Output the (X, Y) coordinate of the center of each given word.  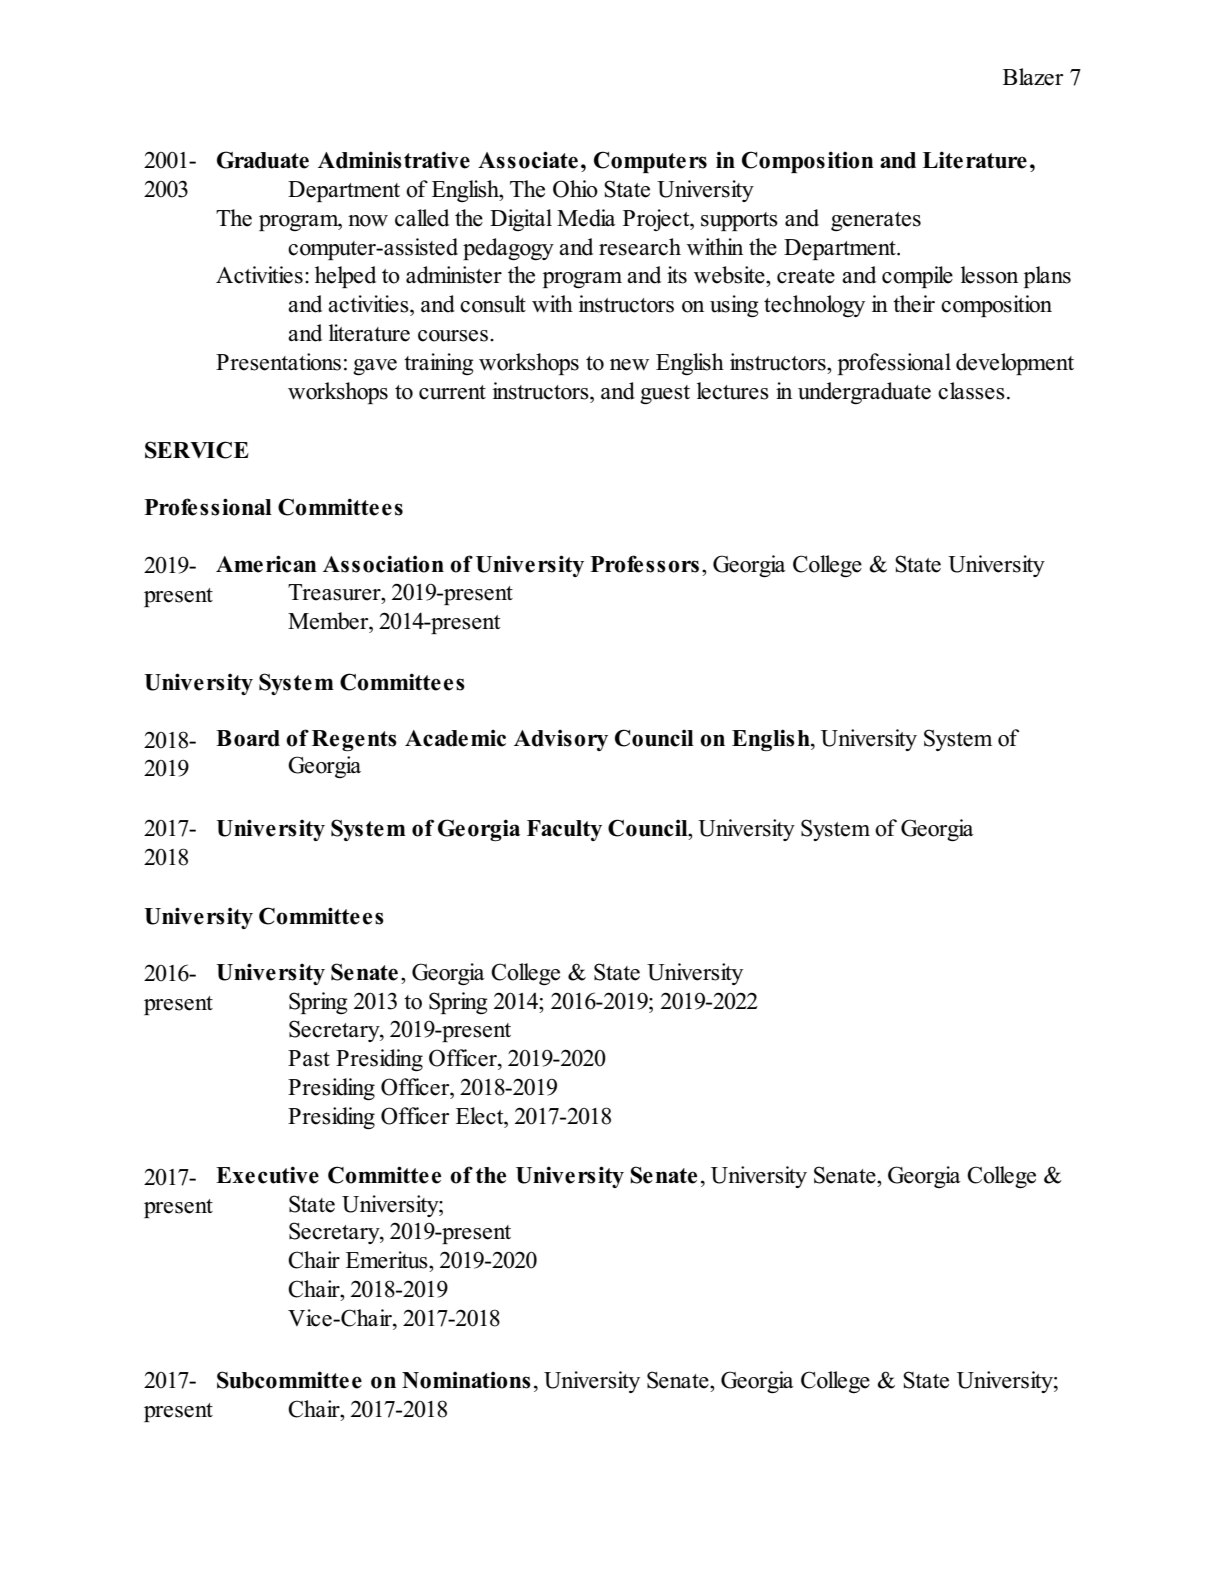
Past (309, 1058)
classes (971, 391)
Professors (644, 564)
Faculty (564, 830)
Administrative (394, 160)
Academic (455, 738)
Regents (354, 741)
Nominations (466, 1380)
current (452, 392)
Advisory (561, 740)
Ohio (575, 189)
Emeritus (388, 1260)
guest (665, 394)
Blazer (1033, 77)
